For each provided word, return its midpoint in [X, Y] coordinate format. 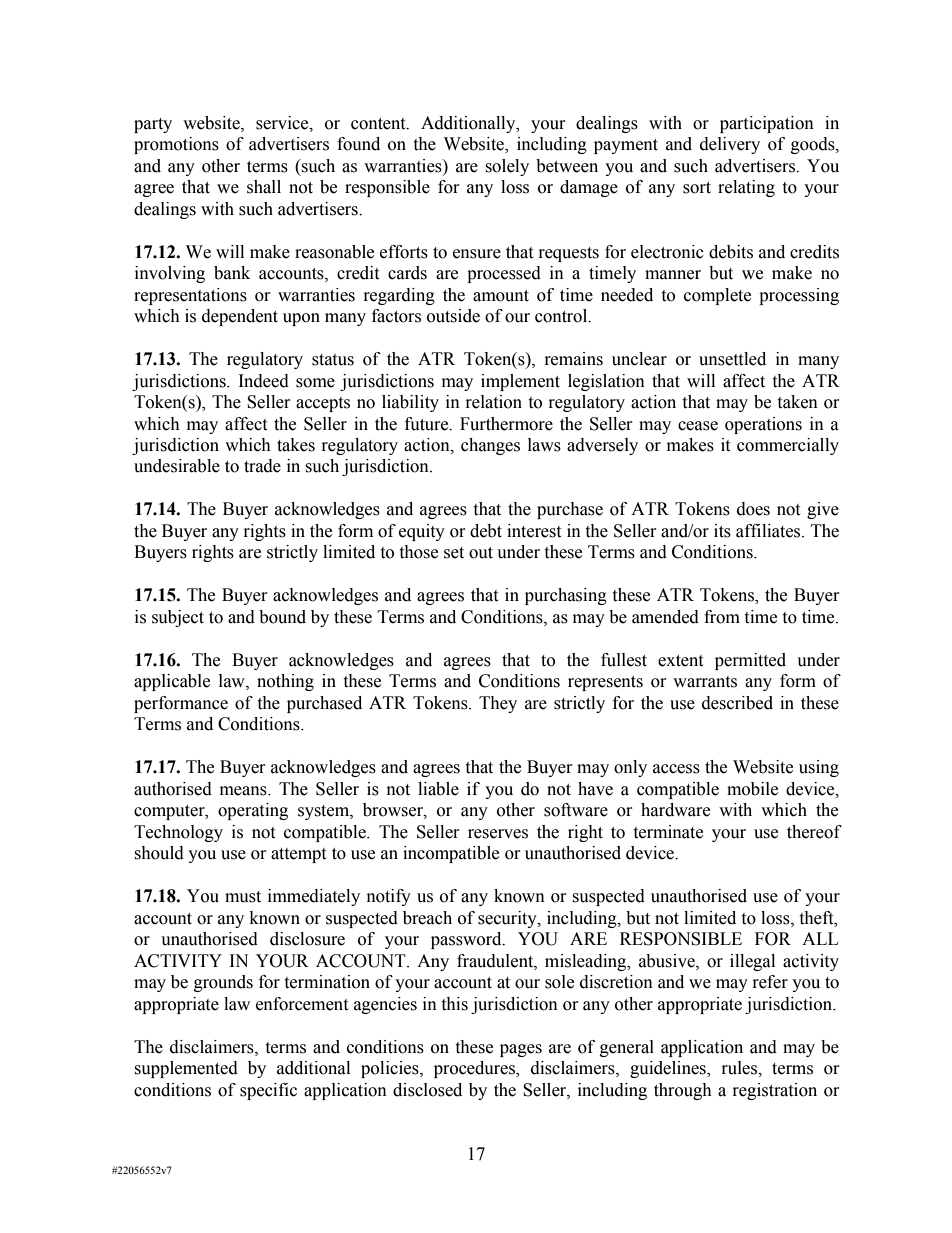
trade [262, 466]
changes [490, 446]
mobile [752, 789]
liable [438, 789]
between [567, 166]
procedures [475, 1069]
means [244, 791]
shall [264, 187]
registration [775, 1091]
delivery [730, 145]
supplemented [186, 1069]
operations [763, 425]
